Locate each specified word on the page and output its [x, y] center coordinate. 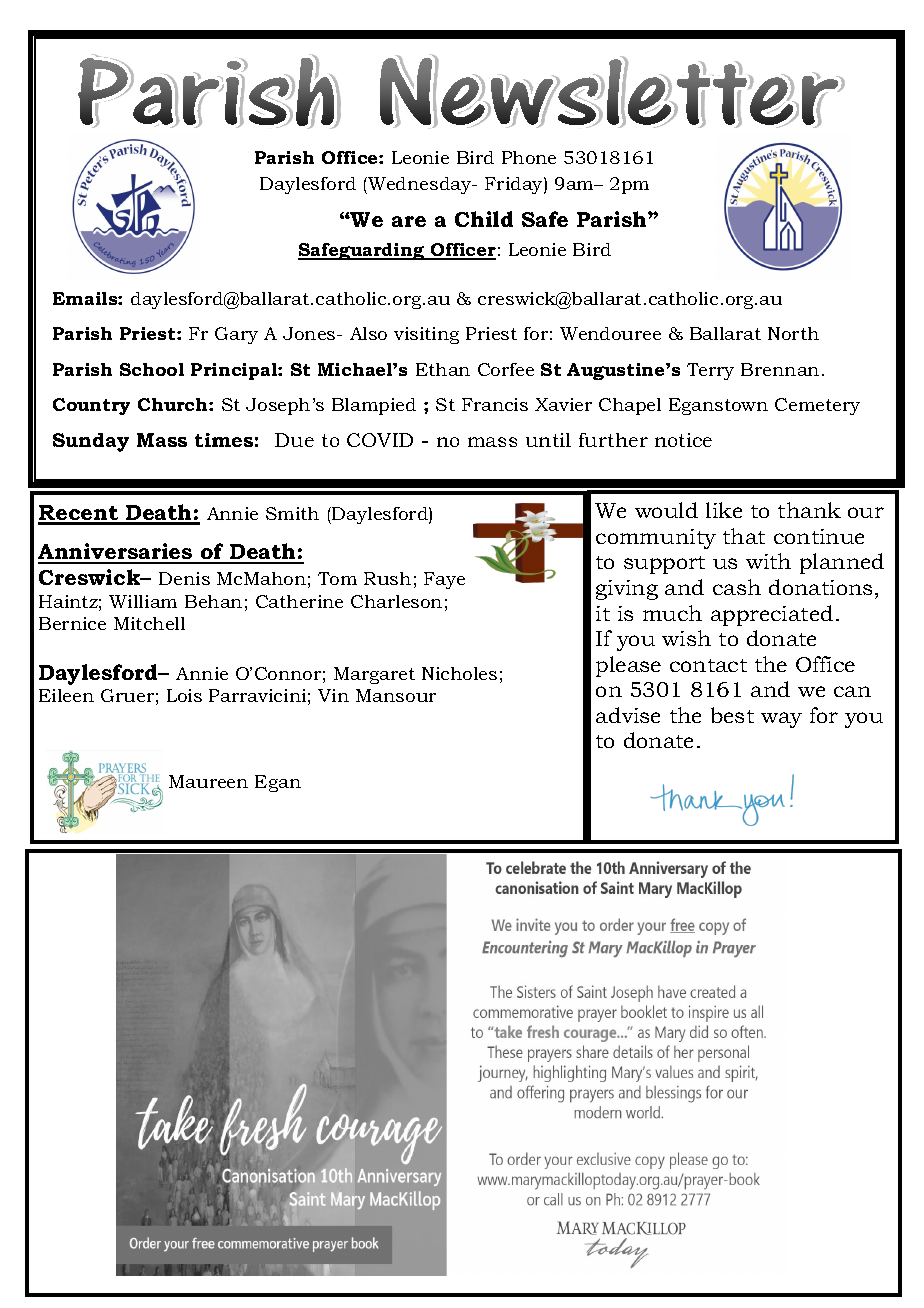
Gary [236, 335]
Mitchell [149, 623]
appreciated [772, 615]
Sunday [91, 442]
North [793, 333]
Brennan [780, 369]
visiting [426, 335]
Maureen [208, 781]
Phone [529, 157]
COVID [380, 440]
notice [683, 440]
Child [484, 219]
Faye [444, 580]
